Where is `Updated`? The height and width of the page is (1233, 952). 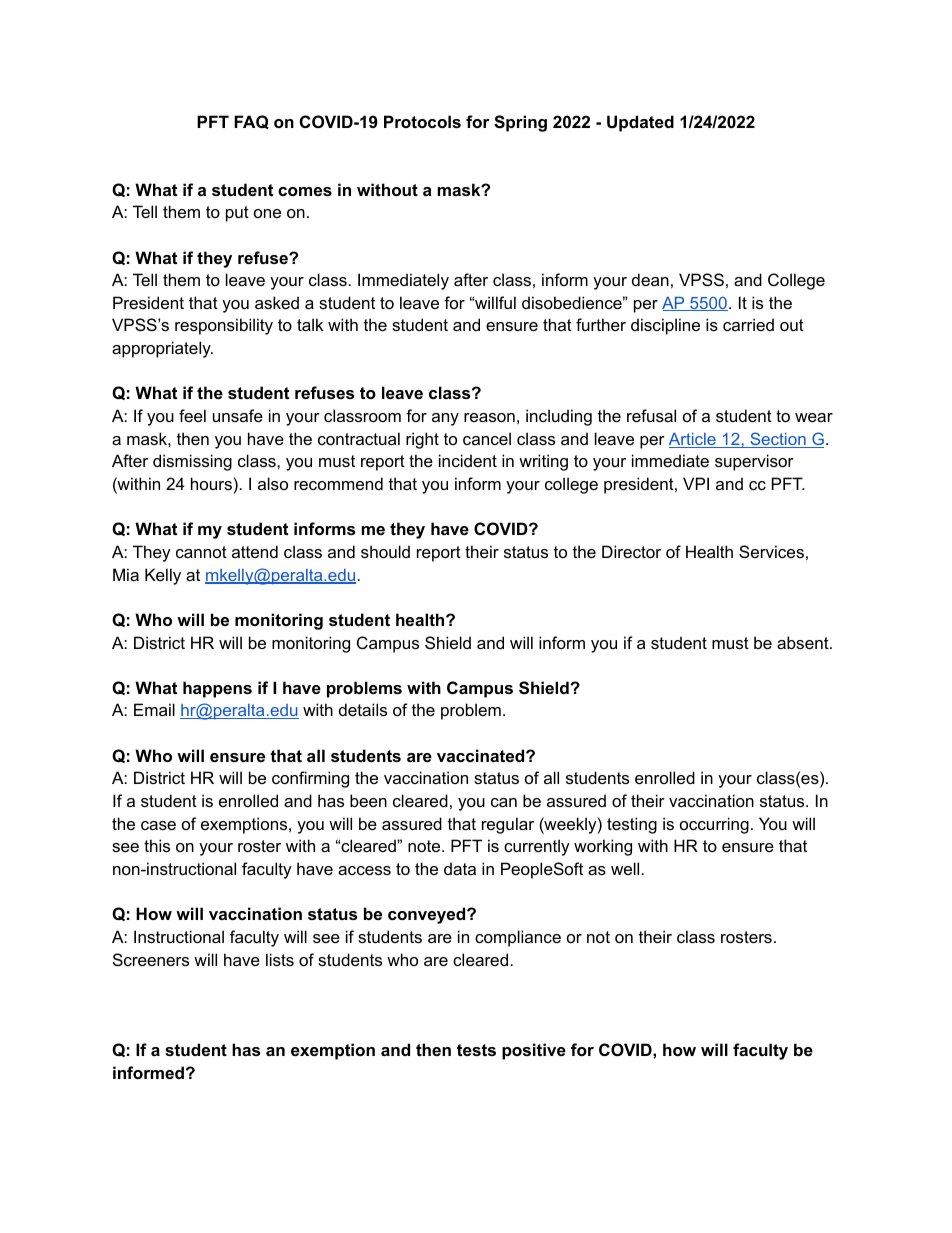 Updated is located at coordinates (640, 123).
